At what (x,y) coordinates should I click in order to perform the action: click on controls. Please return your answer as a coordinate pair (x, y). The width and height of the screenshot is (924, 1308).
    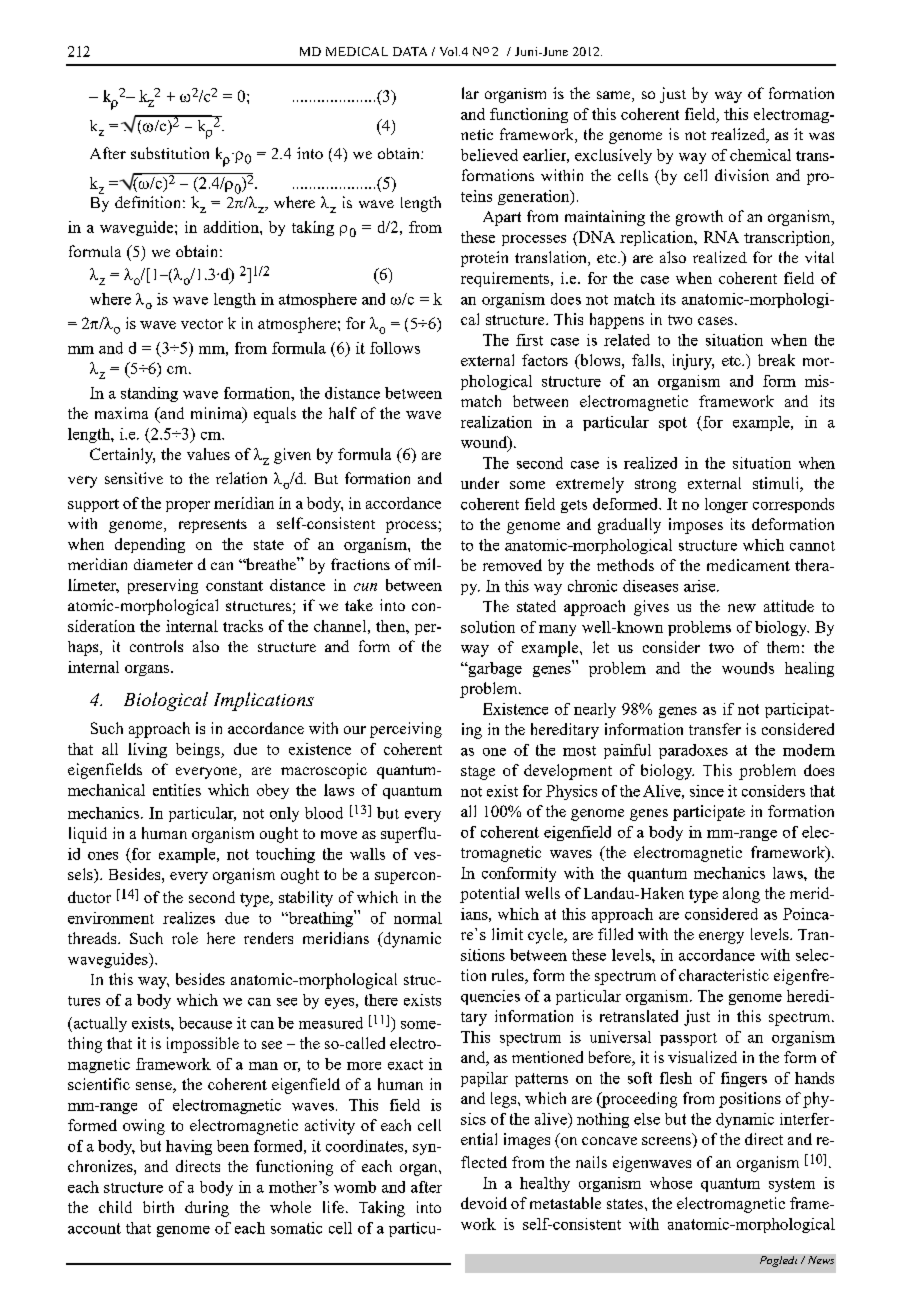
    Looking at the image, I should click on (156, 646).
